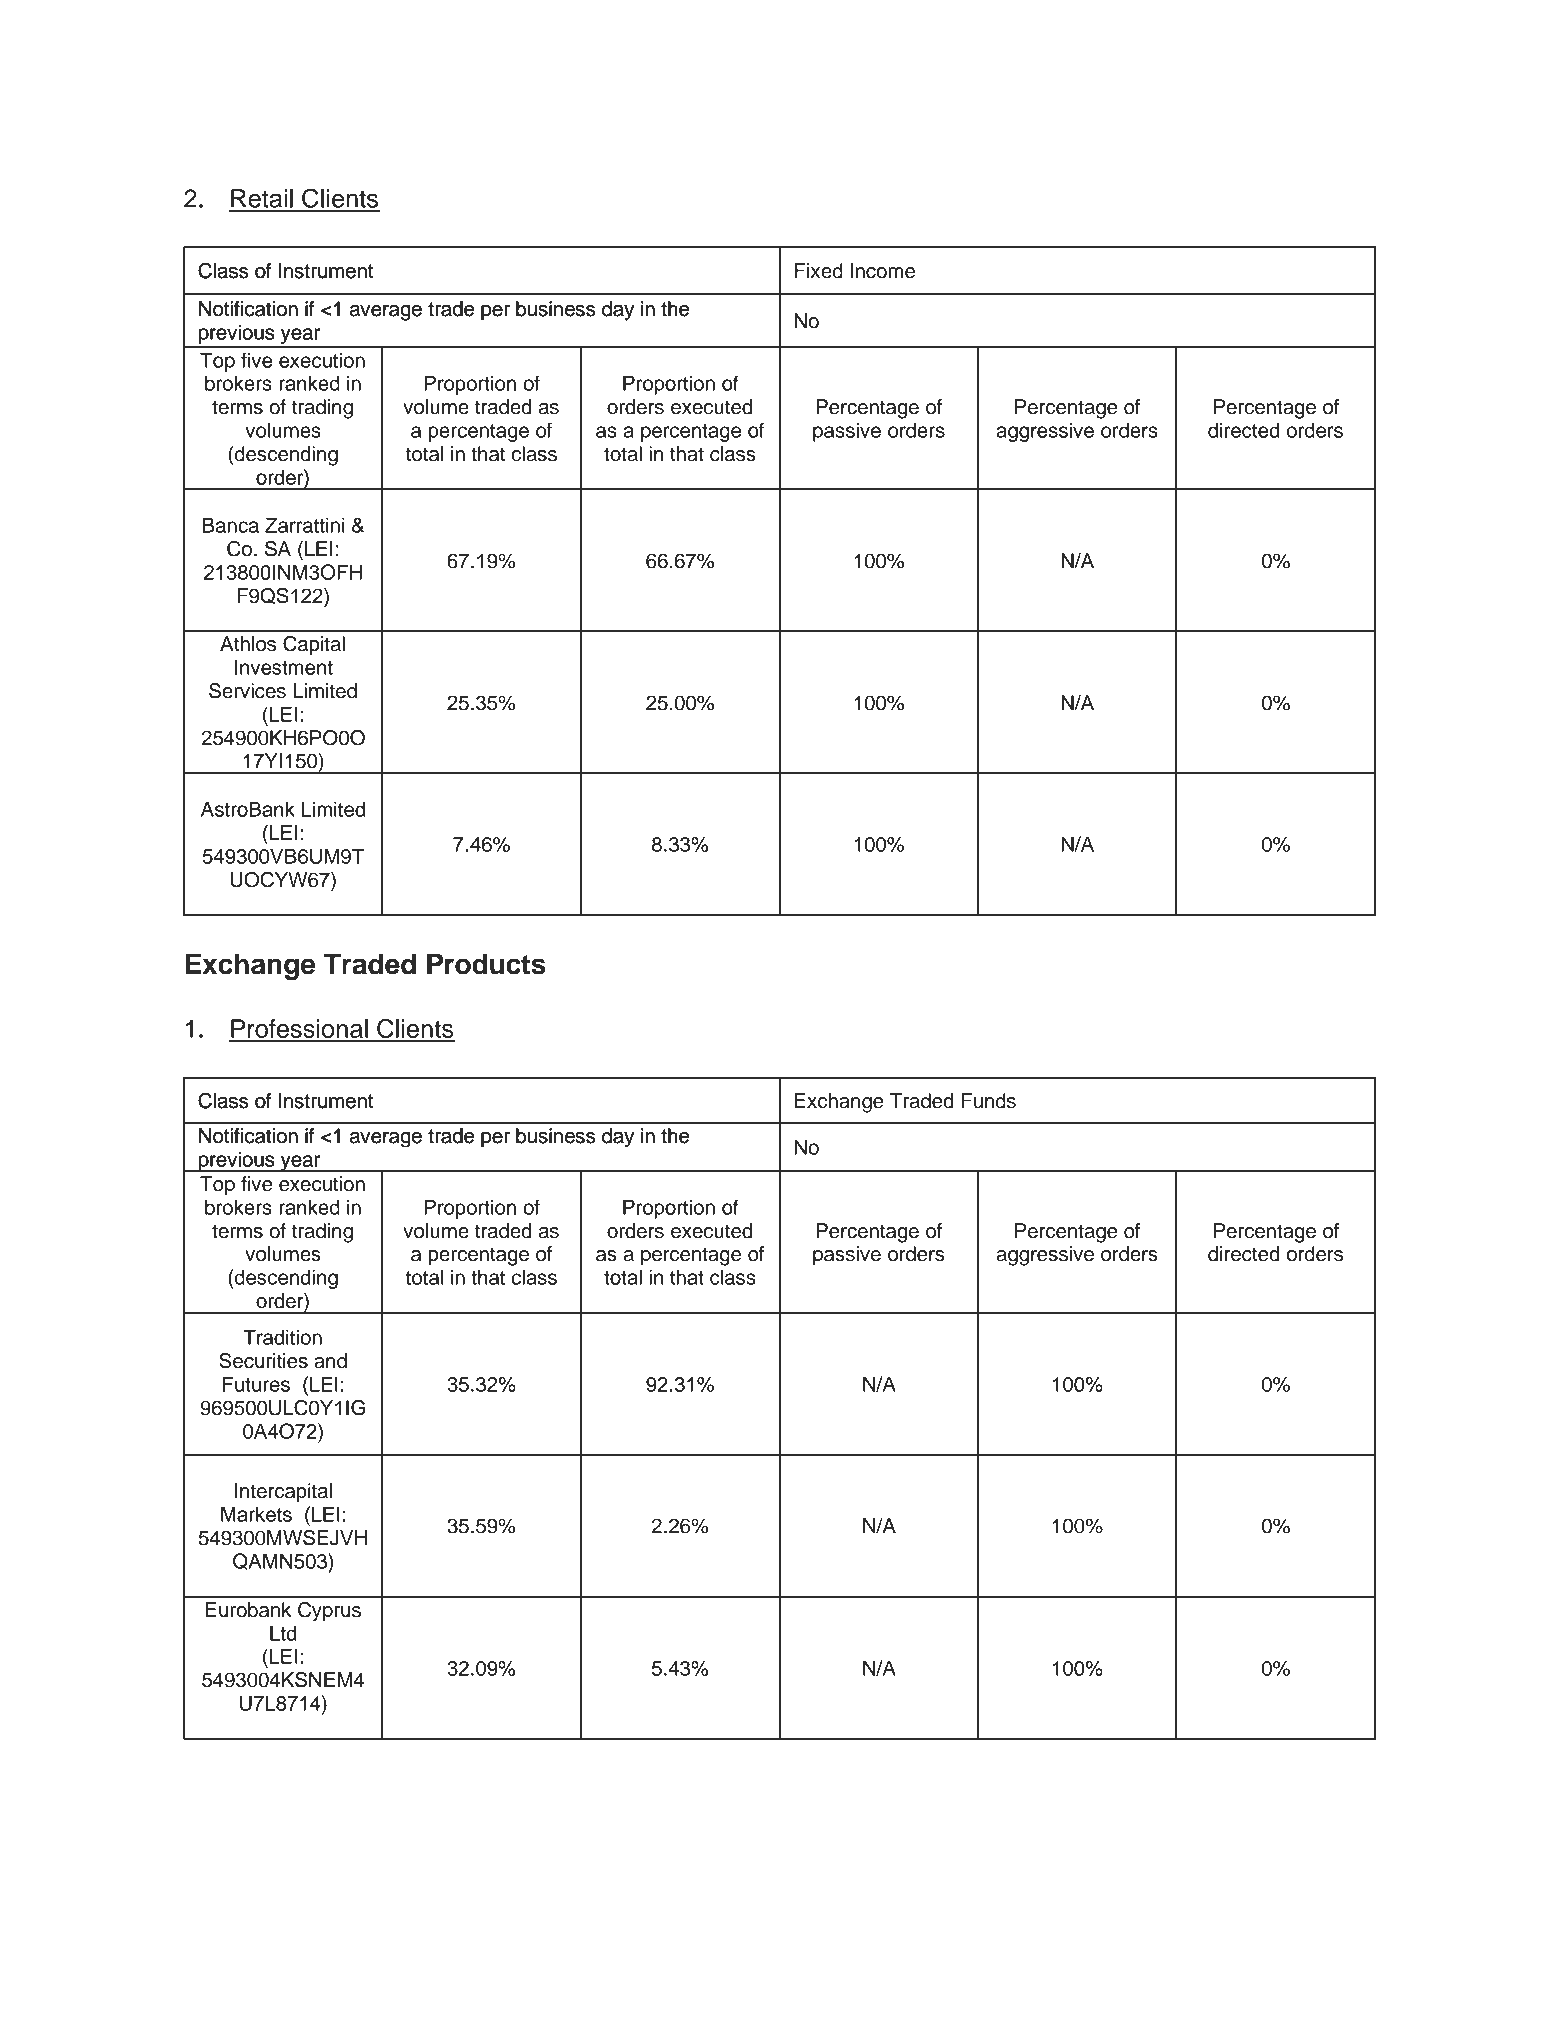 This screenshot has height=2018, width=1559. What do you see at coordinates (247, 691) in the screenshot?
I see `Services` at bounding box center [247, 691].
